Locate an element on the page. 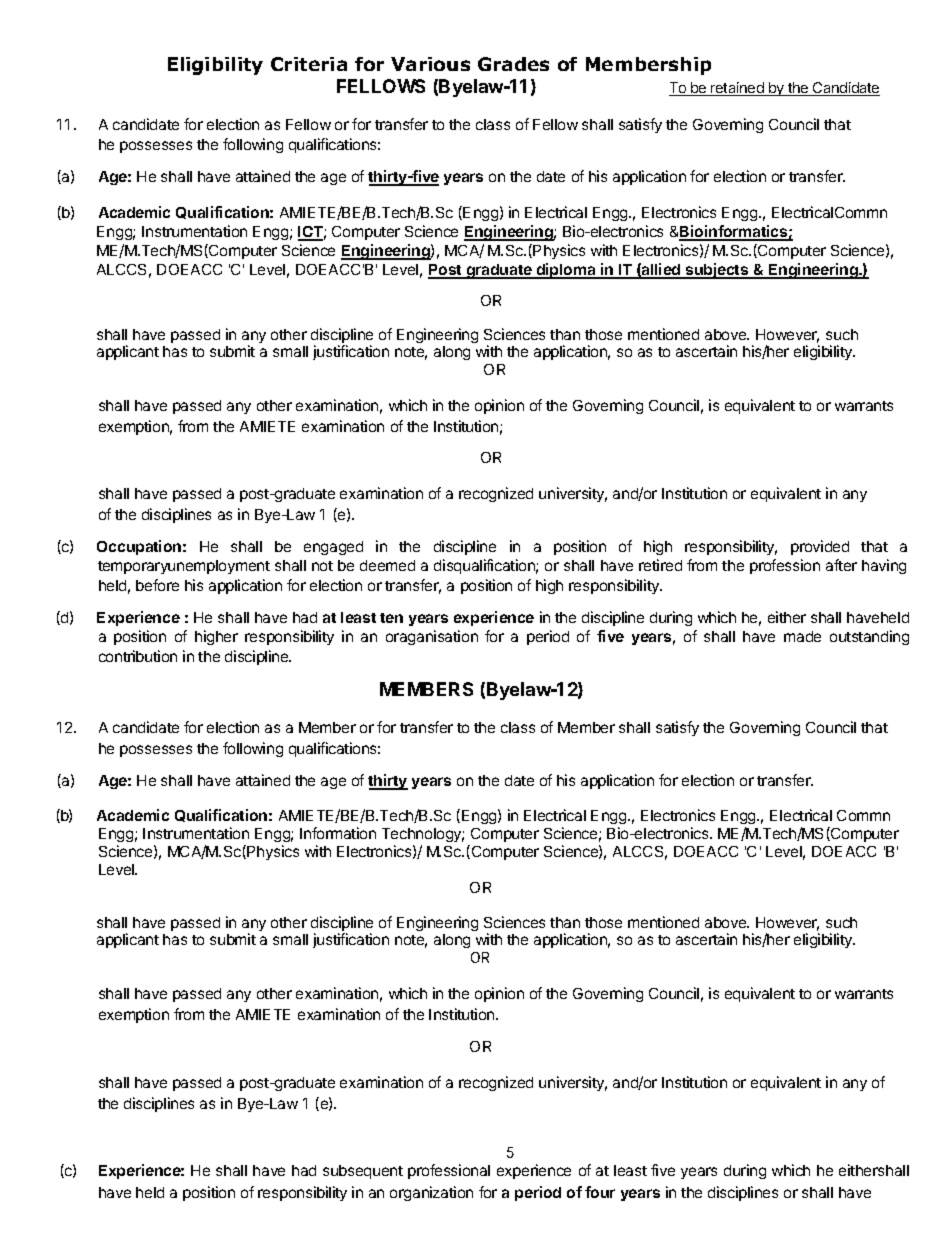  engaged is located at coordinates (333, 548).
